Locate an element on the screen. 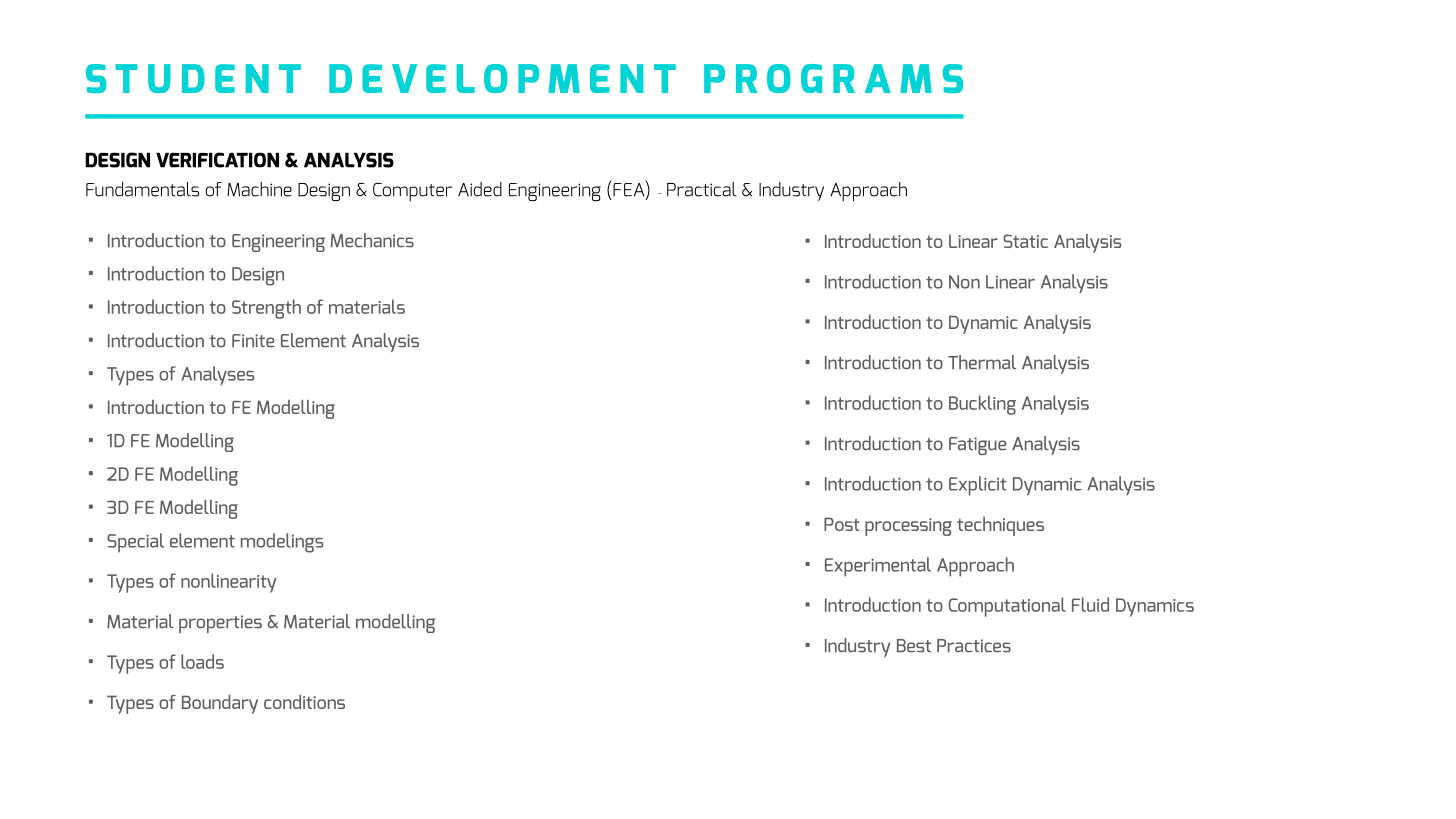  conditions is located at coordinates (304, 702).
